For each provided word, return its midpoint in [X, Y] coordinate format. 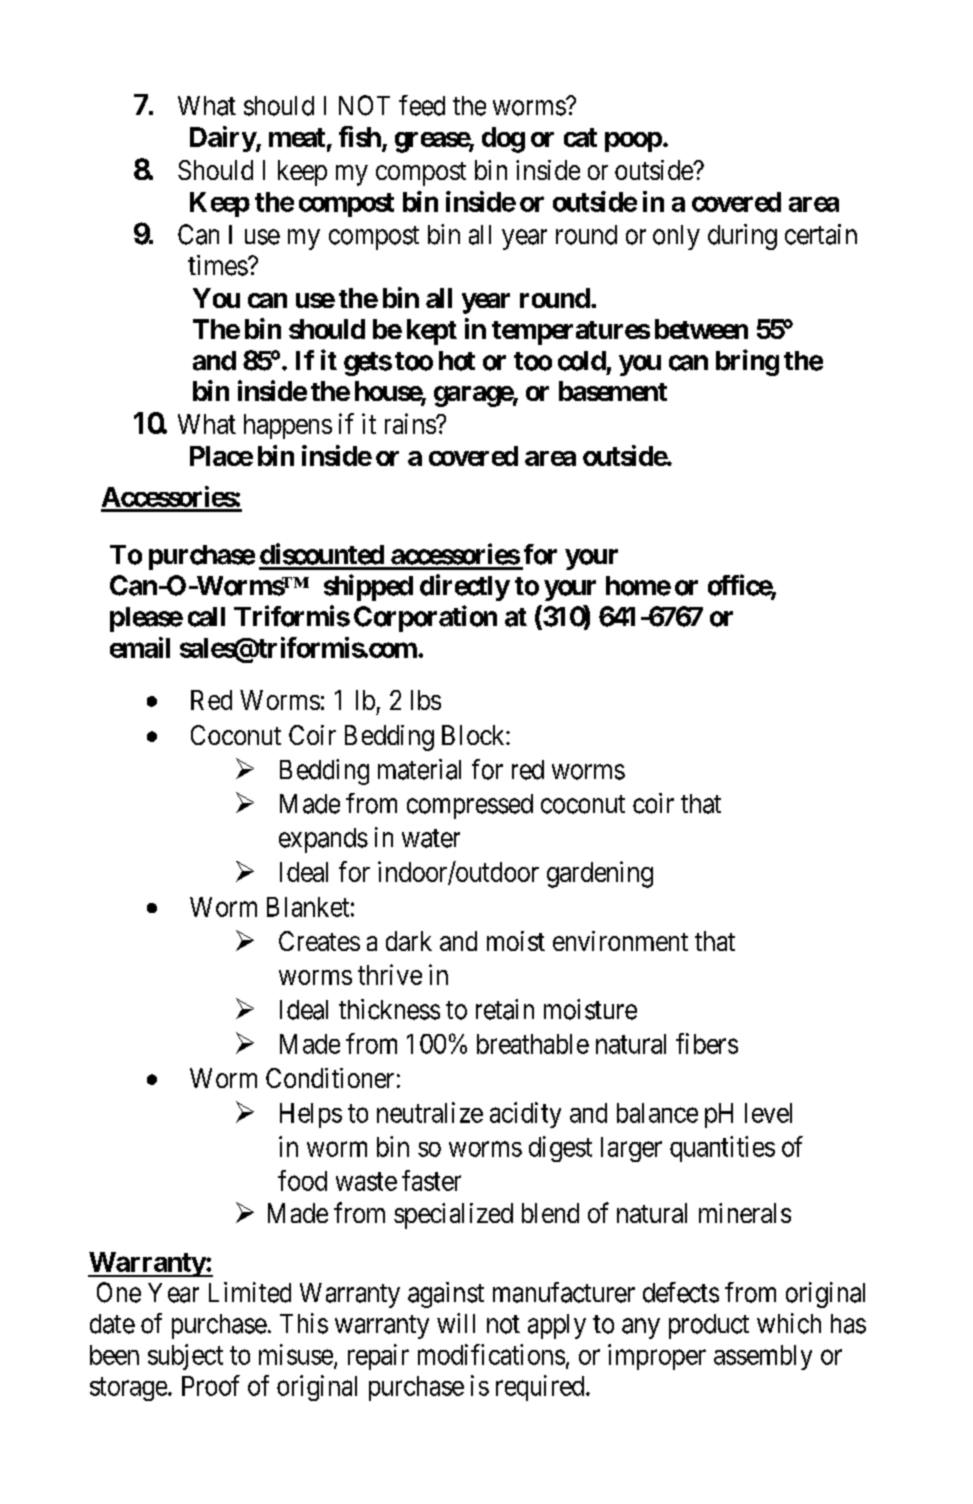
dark [409, 941]
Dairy [223, 139]
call [206, 617]
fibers [707, 1043]
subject [185, 1357]
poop [633, 142]
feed [422, 105]
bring [747, 362]
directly [465, 587]
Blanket [308, 907]
